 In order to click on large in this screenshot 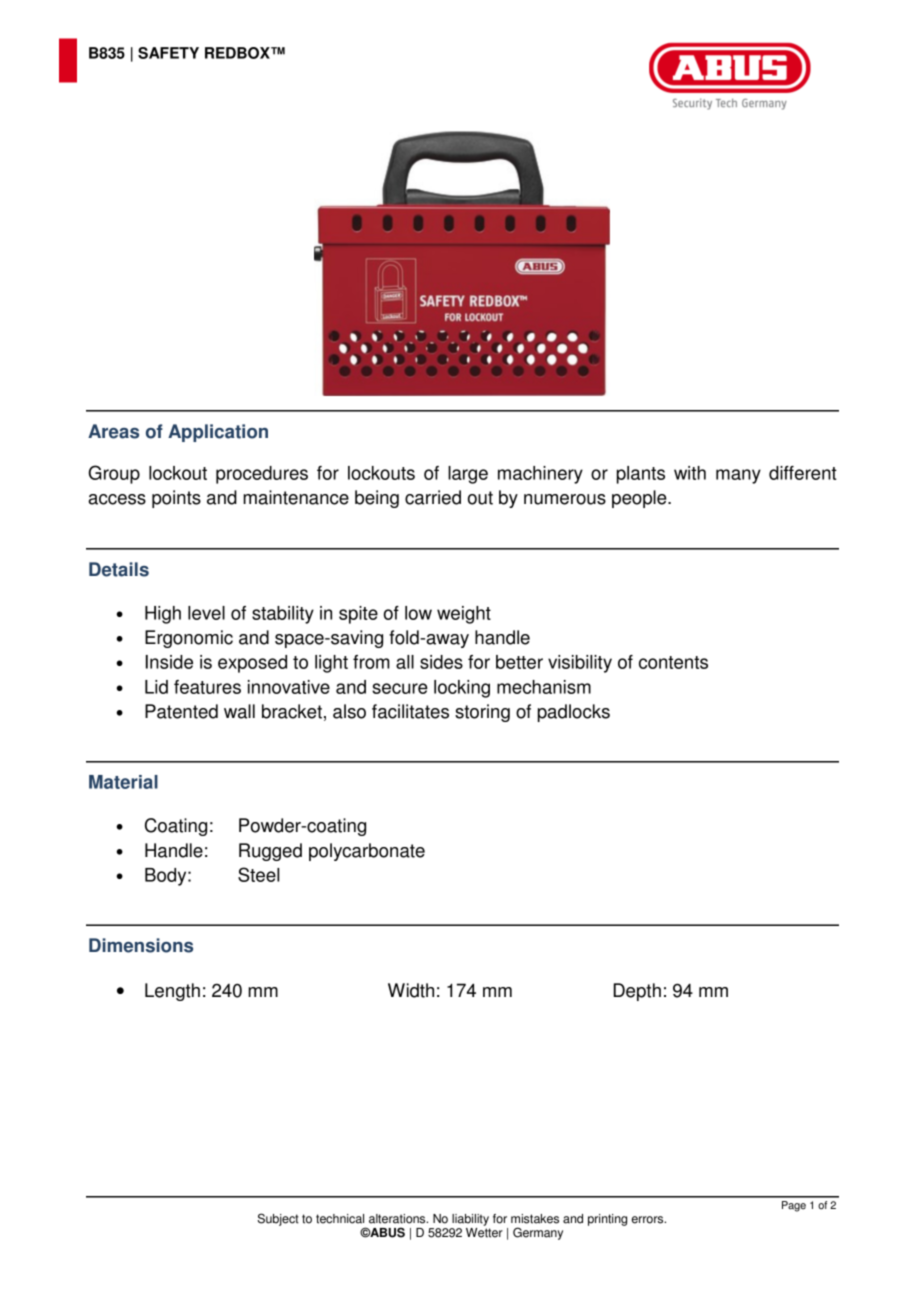, I will do `click(468, 475)`.
